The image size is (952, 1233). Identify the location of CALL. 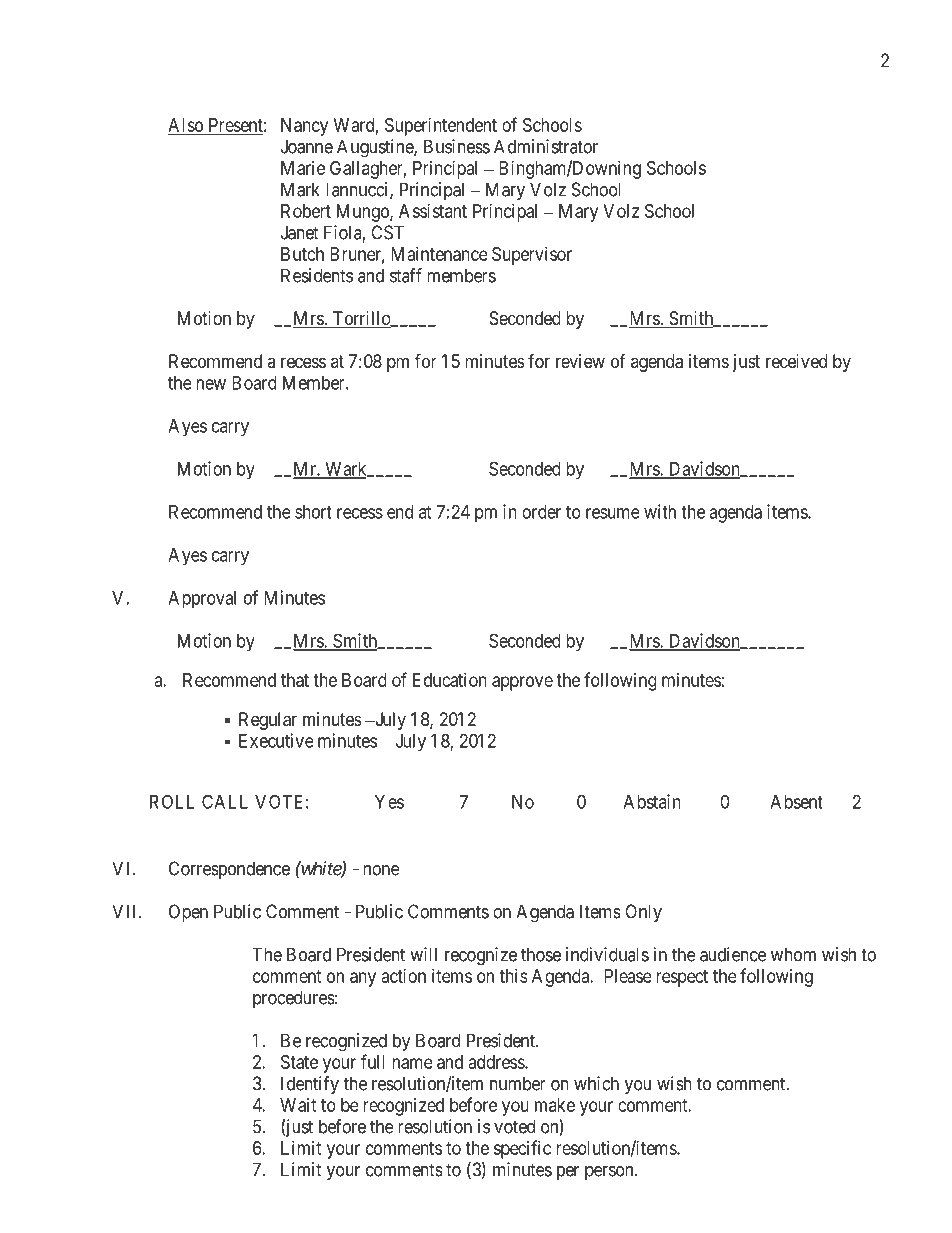
(225, 801).
